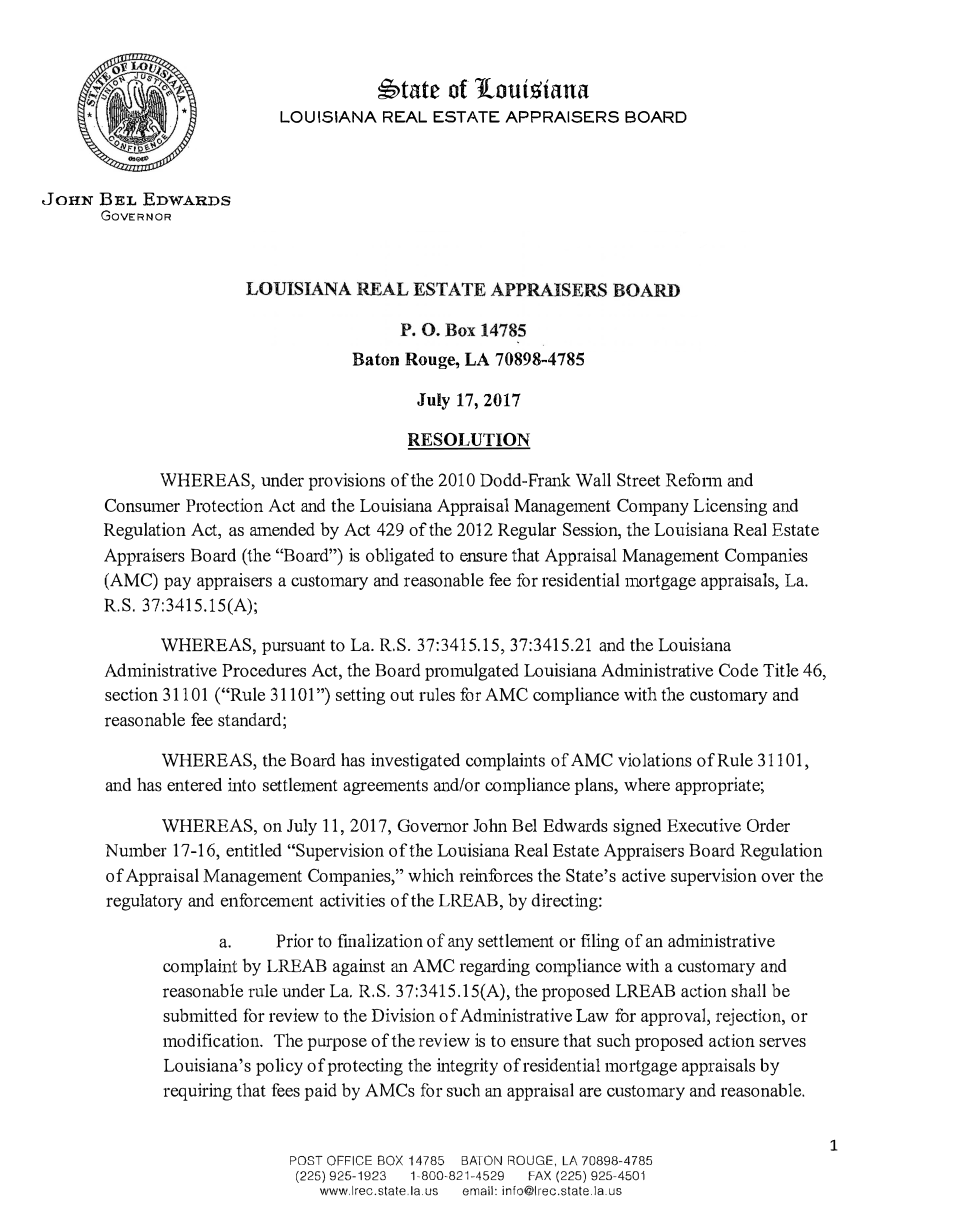 The height and width of the image is (1232, 955). What do you see at coordinates (194, 785) in the image?
I see `entered` at bounding box center [194, 785].
